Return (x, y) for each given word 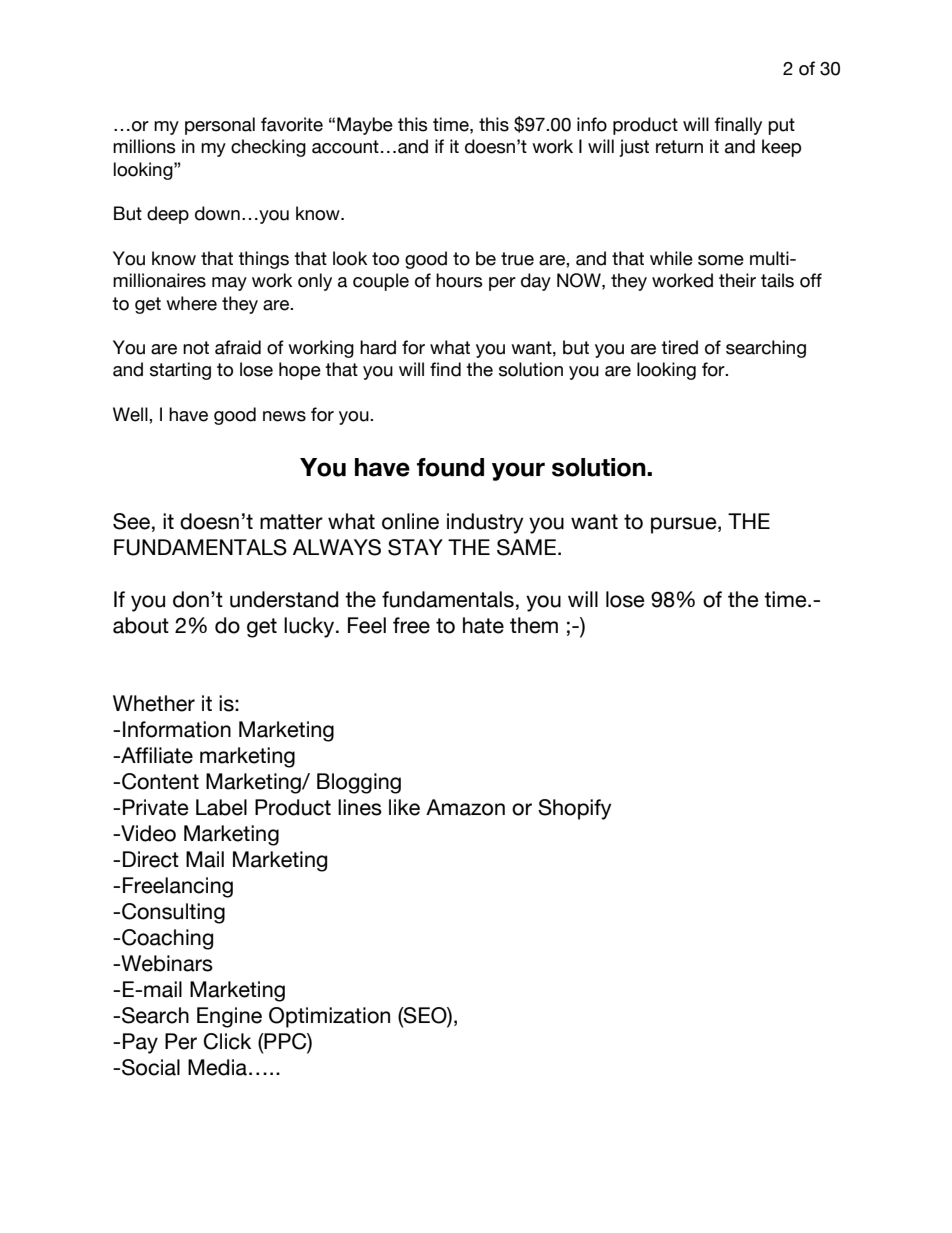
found (450, 467)
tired (679, 347)
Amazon (465, 807)
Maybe (365, 126)
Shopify (575, 809)
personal (220, 126)
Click (227, 1041)
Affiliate (156, 755)
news (284, 416)
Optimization (329, 1017)
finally (738, 126)
